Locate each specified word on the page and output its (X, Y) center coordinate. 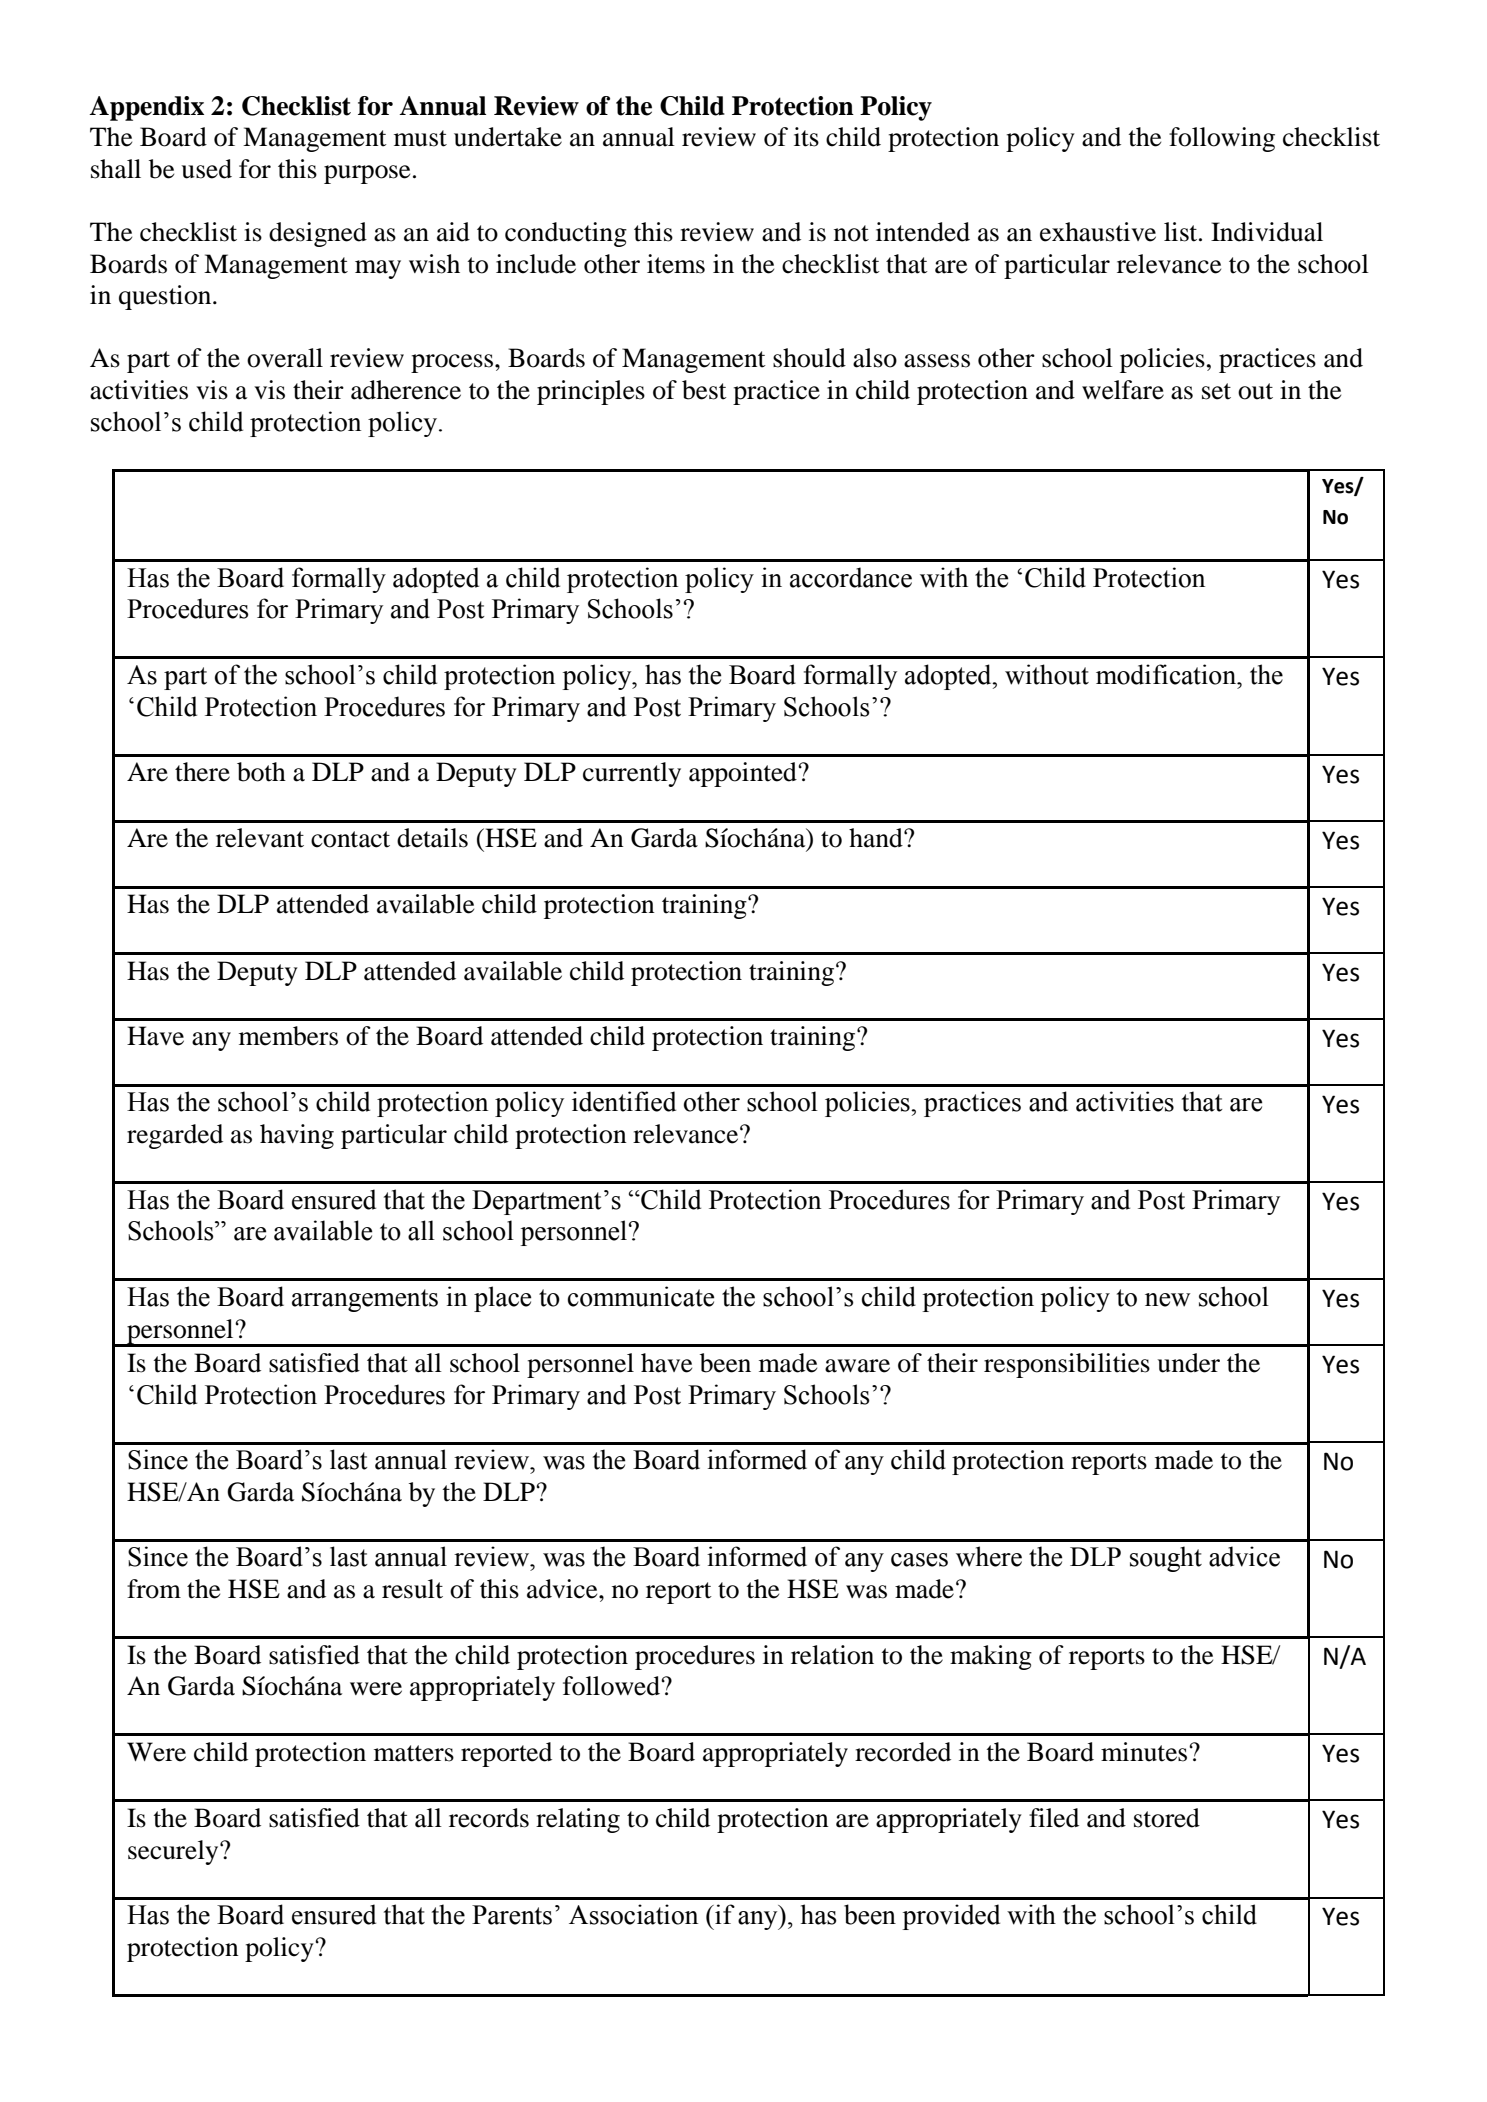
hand (877, 838)
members (288, 1036)
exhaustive (1098, 232)
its (806, 137)
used (206, 169)
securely (174, 1852)
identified (624, 1101)
